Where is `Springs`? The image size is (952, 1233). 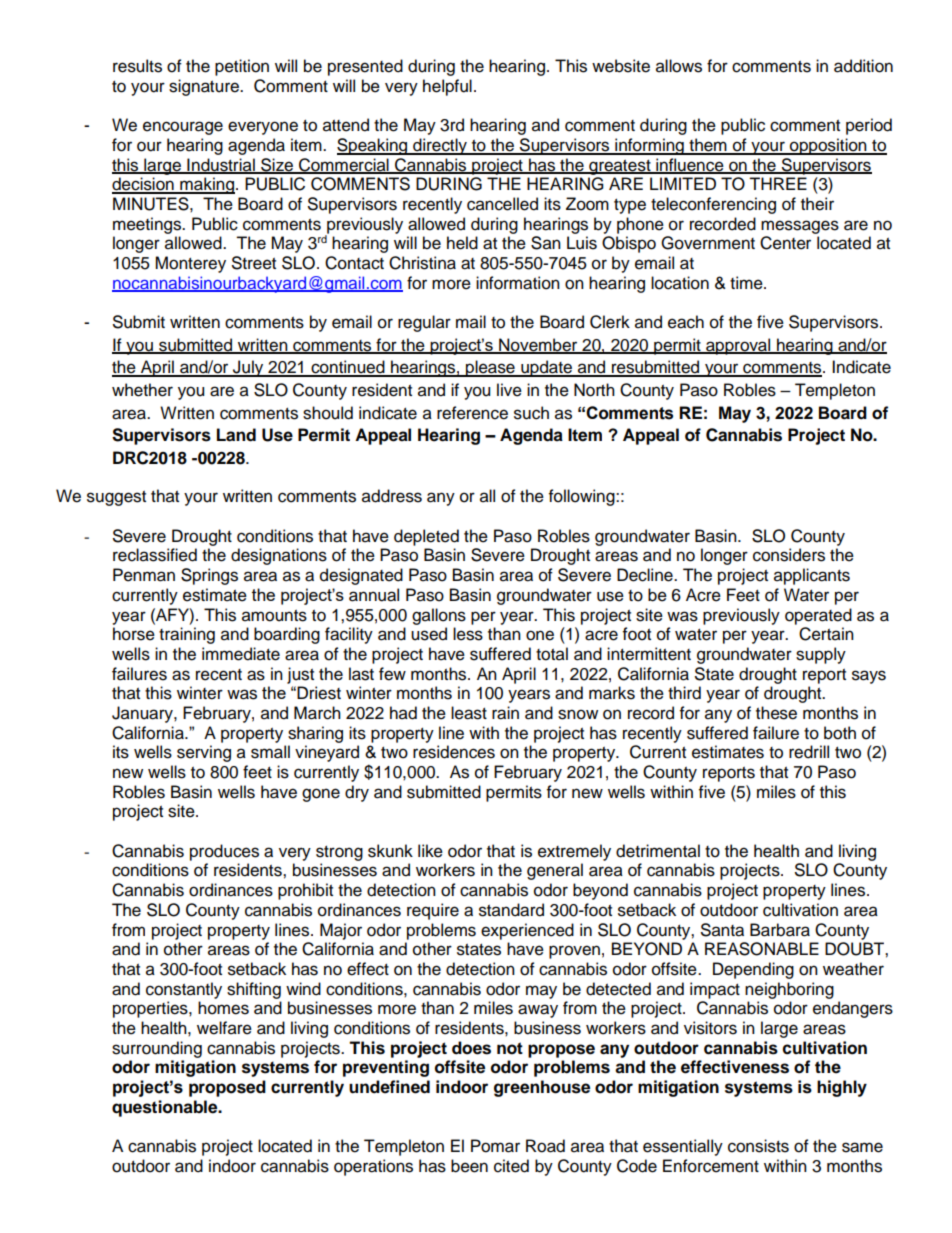 Springs is located at coordinates (209, 576).
